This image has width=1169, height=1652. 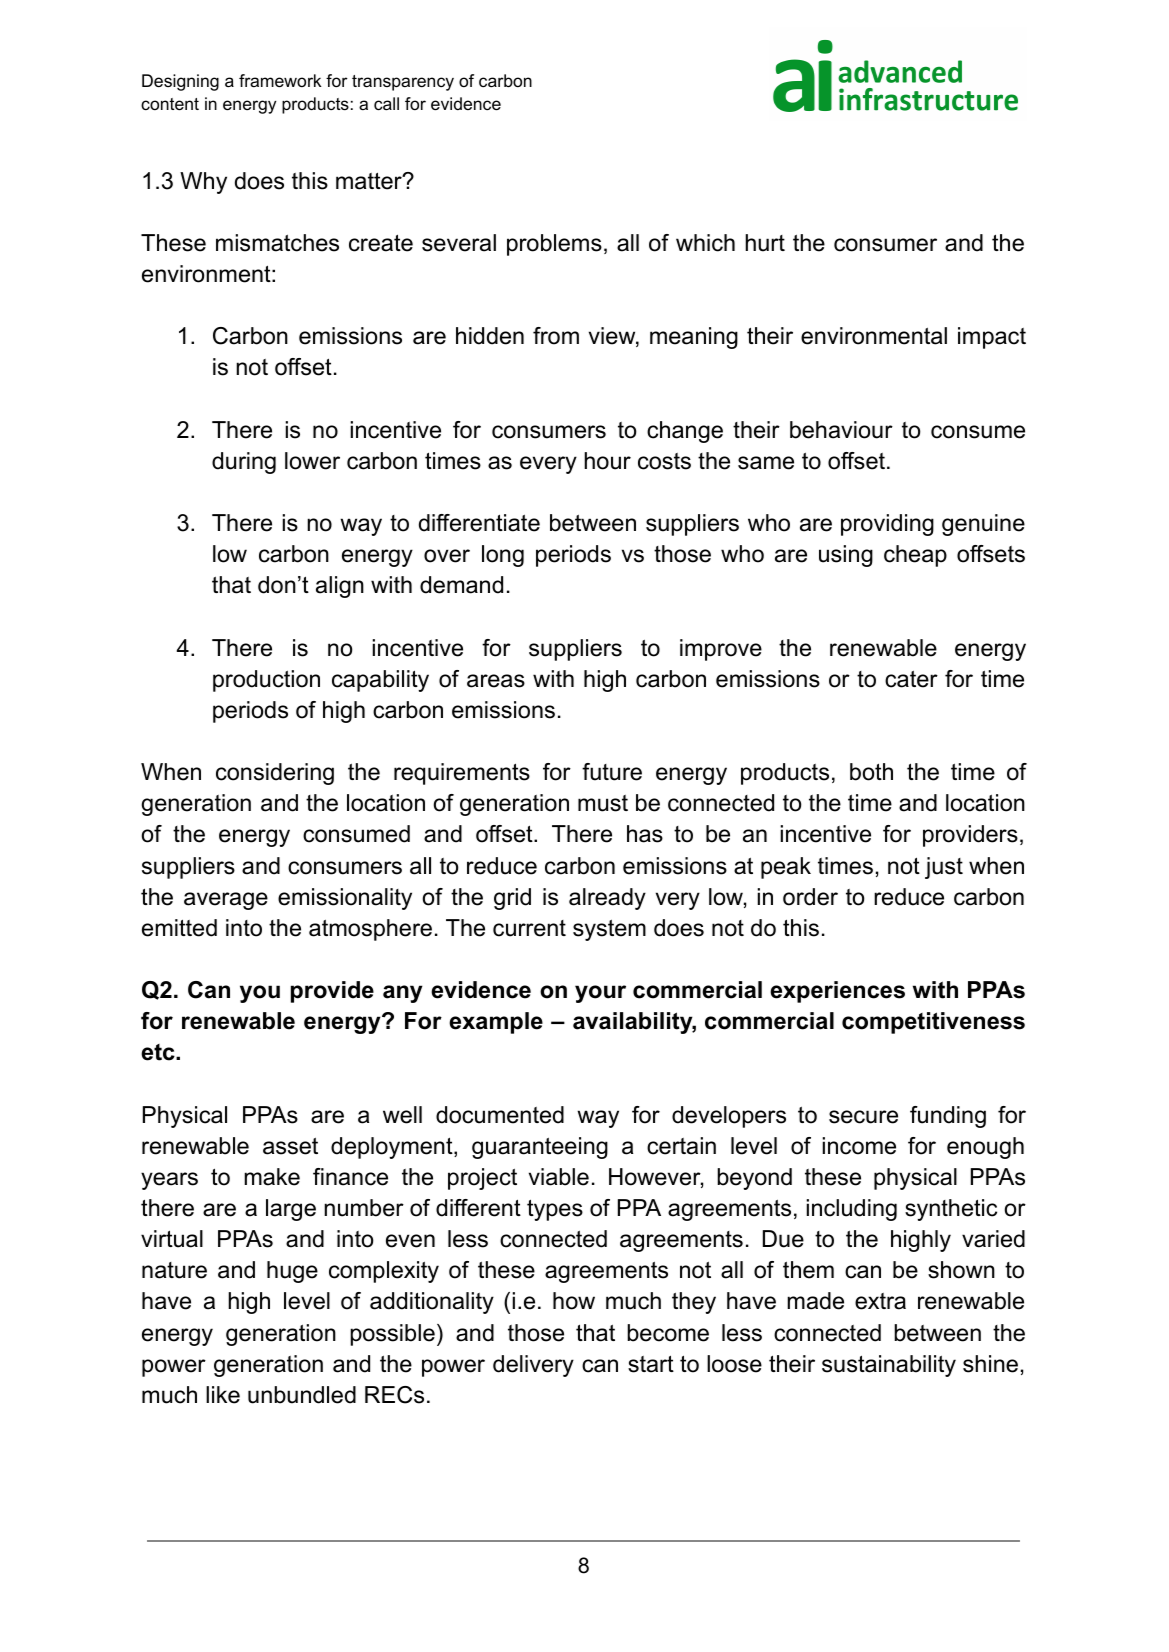 What do you see at coordinates (765, 243) in the image?
I see `hurt` at bounding box center [765, 243].
